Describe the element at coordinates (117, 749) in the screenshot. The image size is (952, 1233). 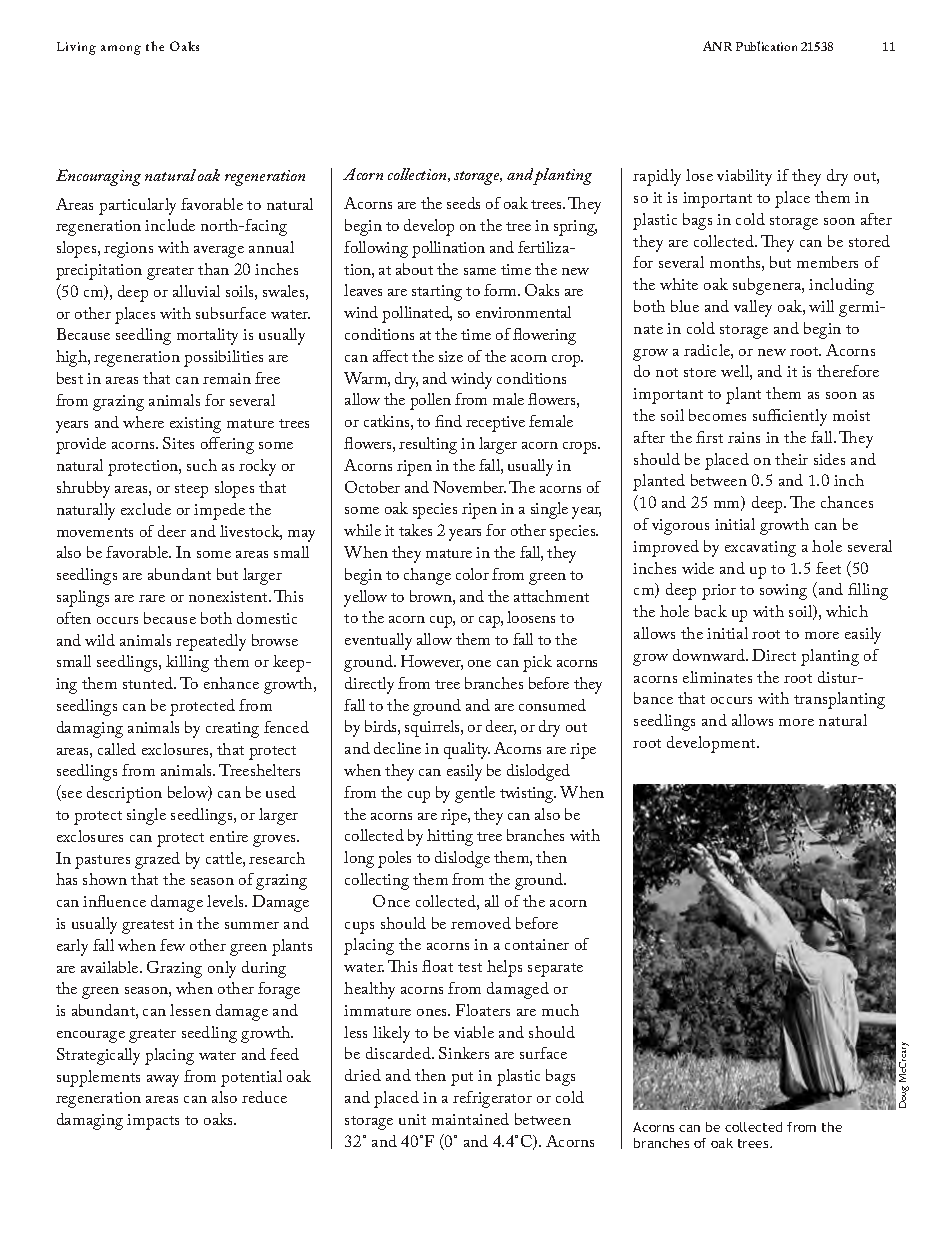
I see `called` at that location.
